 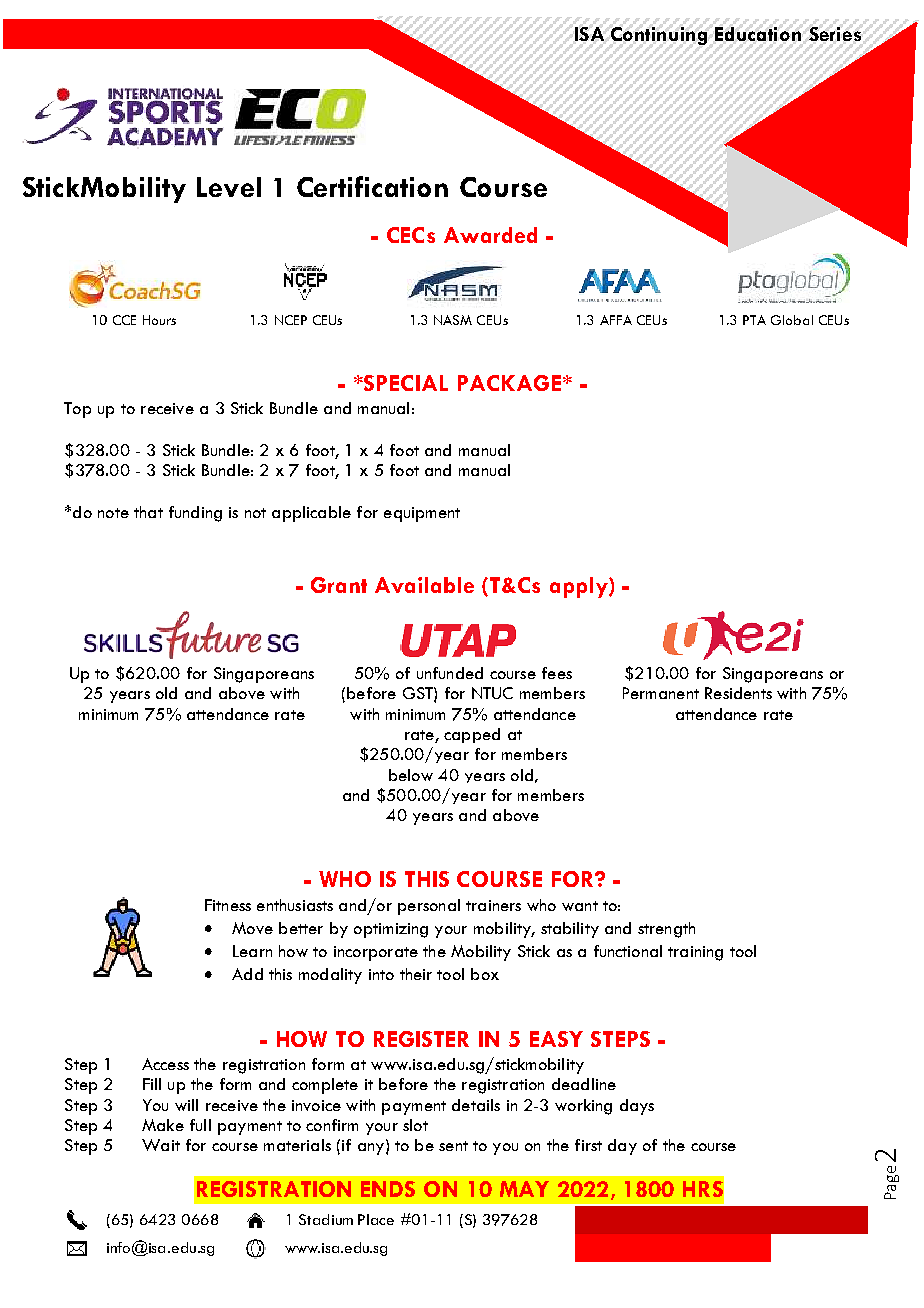 I want to click on Certification, so click(x=372, y=186).
